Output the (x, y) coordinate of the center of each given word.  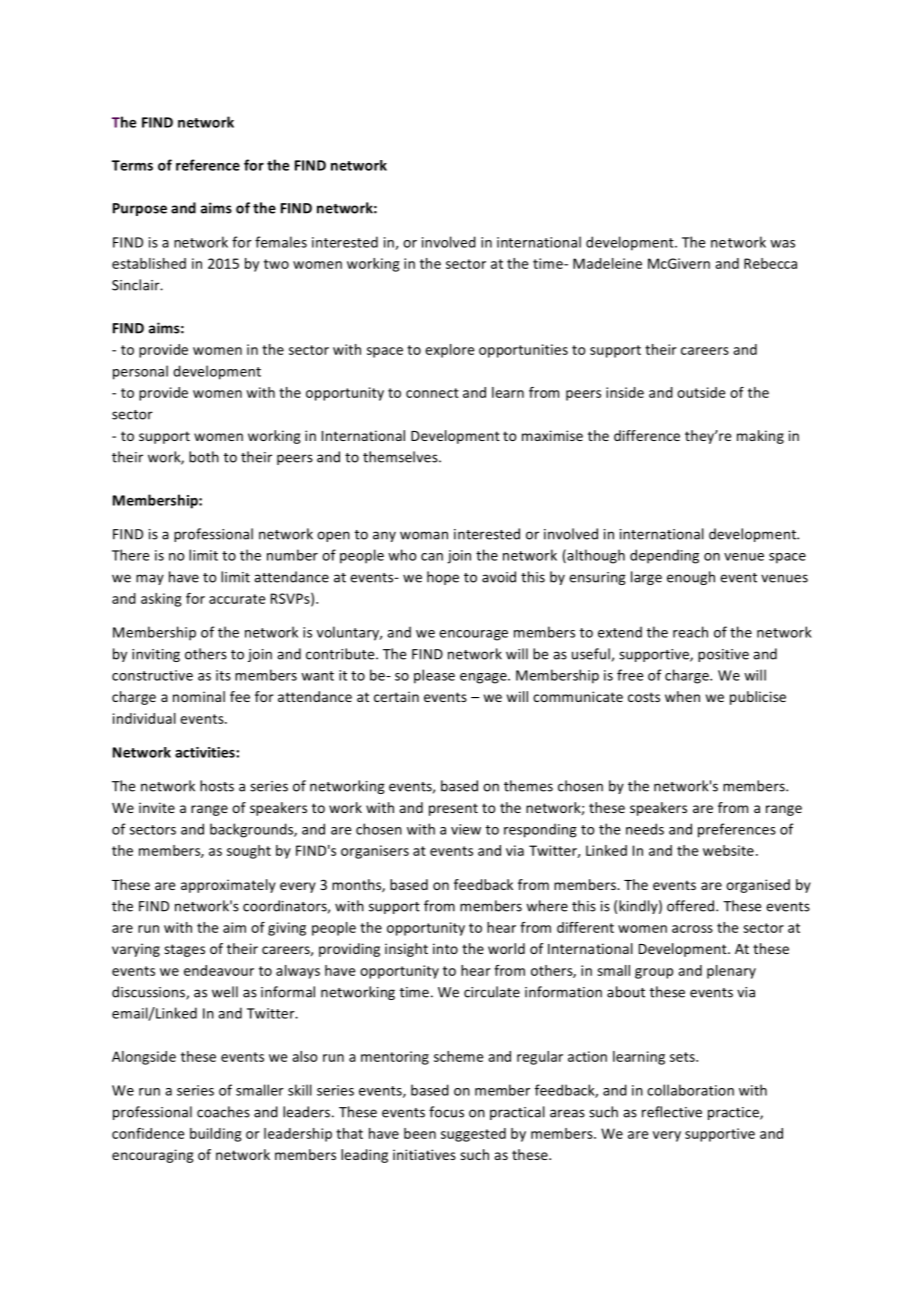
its (223, 675)
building (215, 1135)
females (281, 242)
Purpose (140, 209)
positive (723, 655)
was (782, 244)
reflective (672, 1112)
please (434, 676)
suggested (473, 1135)
